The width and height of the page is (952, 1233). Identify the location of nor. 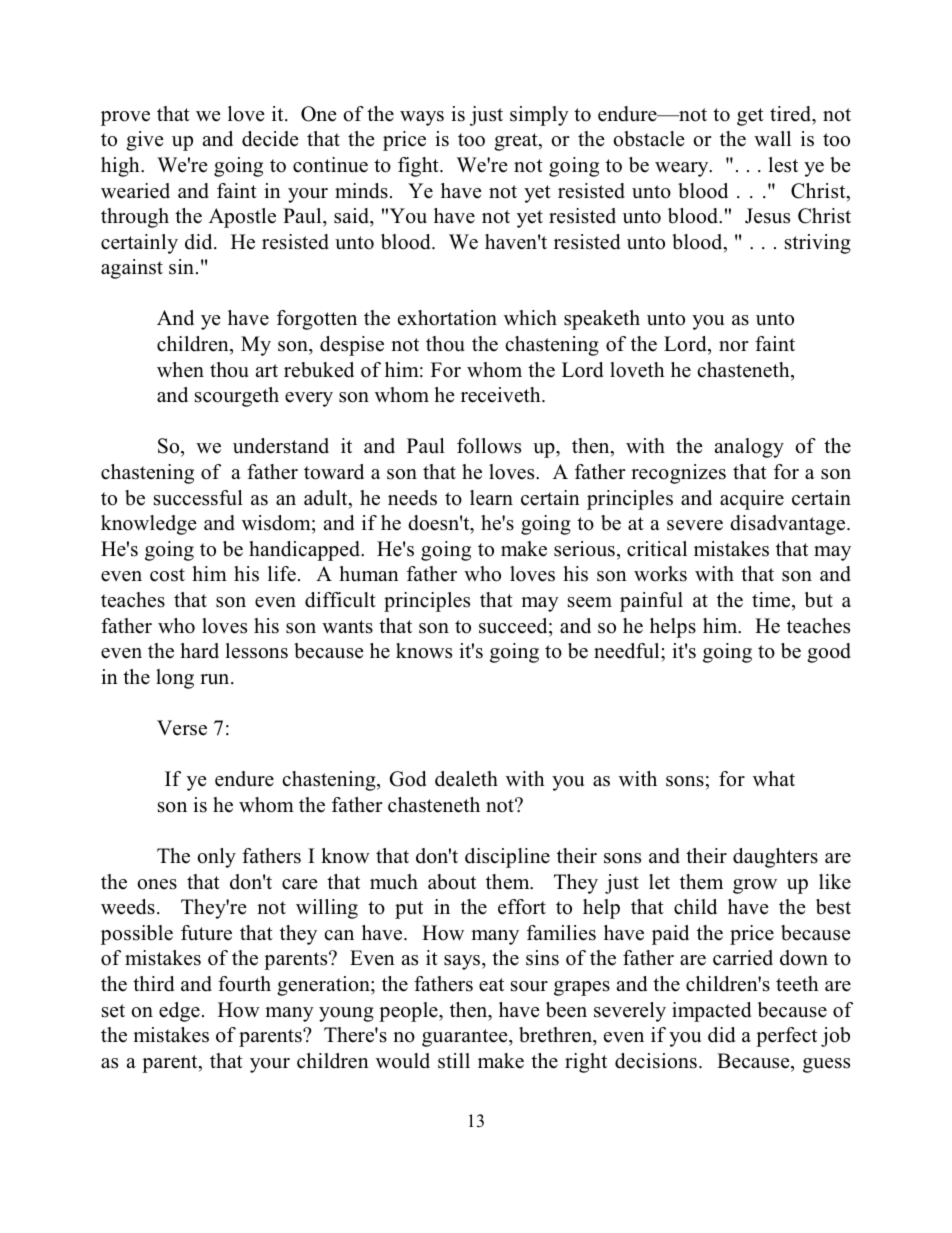
(734, 346).
